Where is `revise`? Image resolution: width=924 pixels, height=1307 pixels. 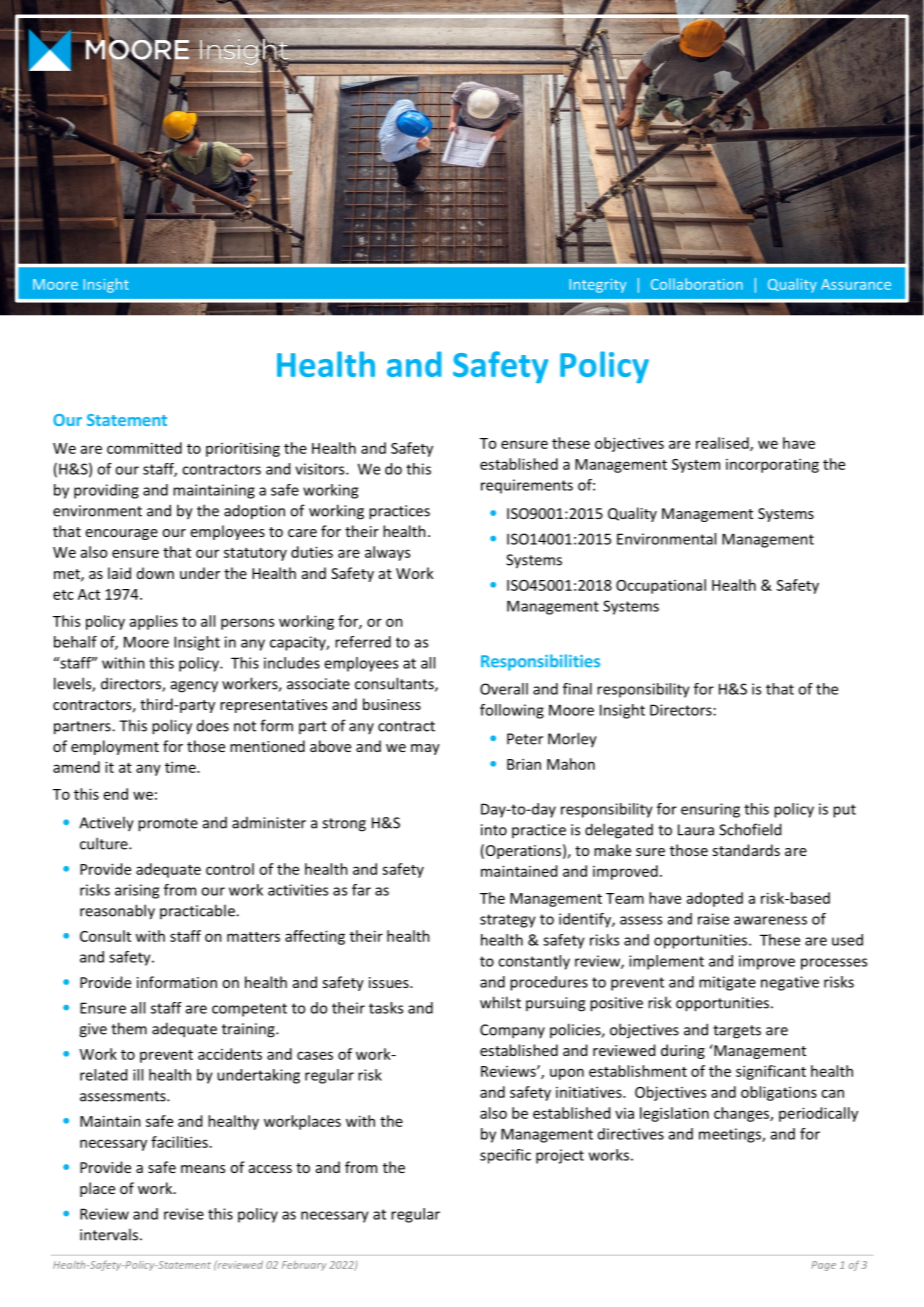 revise is located at coordinates (184, 1214).
